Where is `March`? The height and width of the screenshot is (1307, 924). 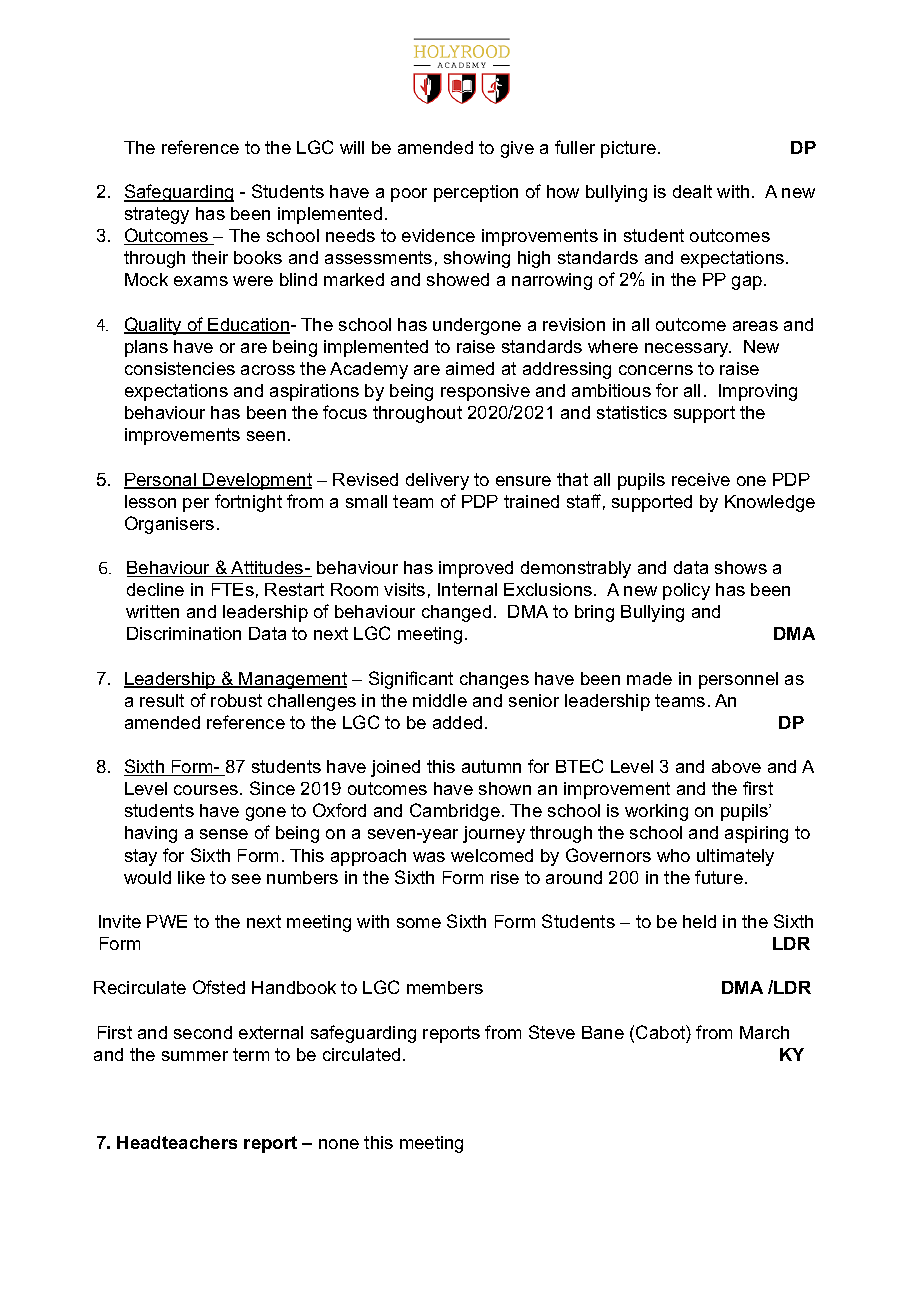
March is located at coordinates (764, 1032).
